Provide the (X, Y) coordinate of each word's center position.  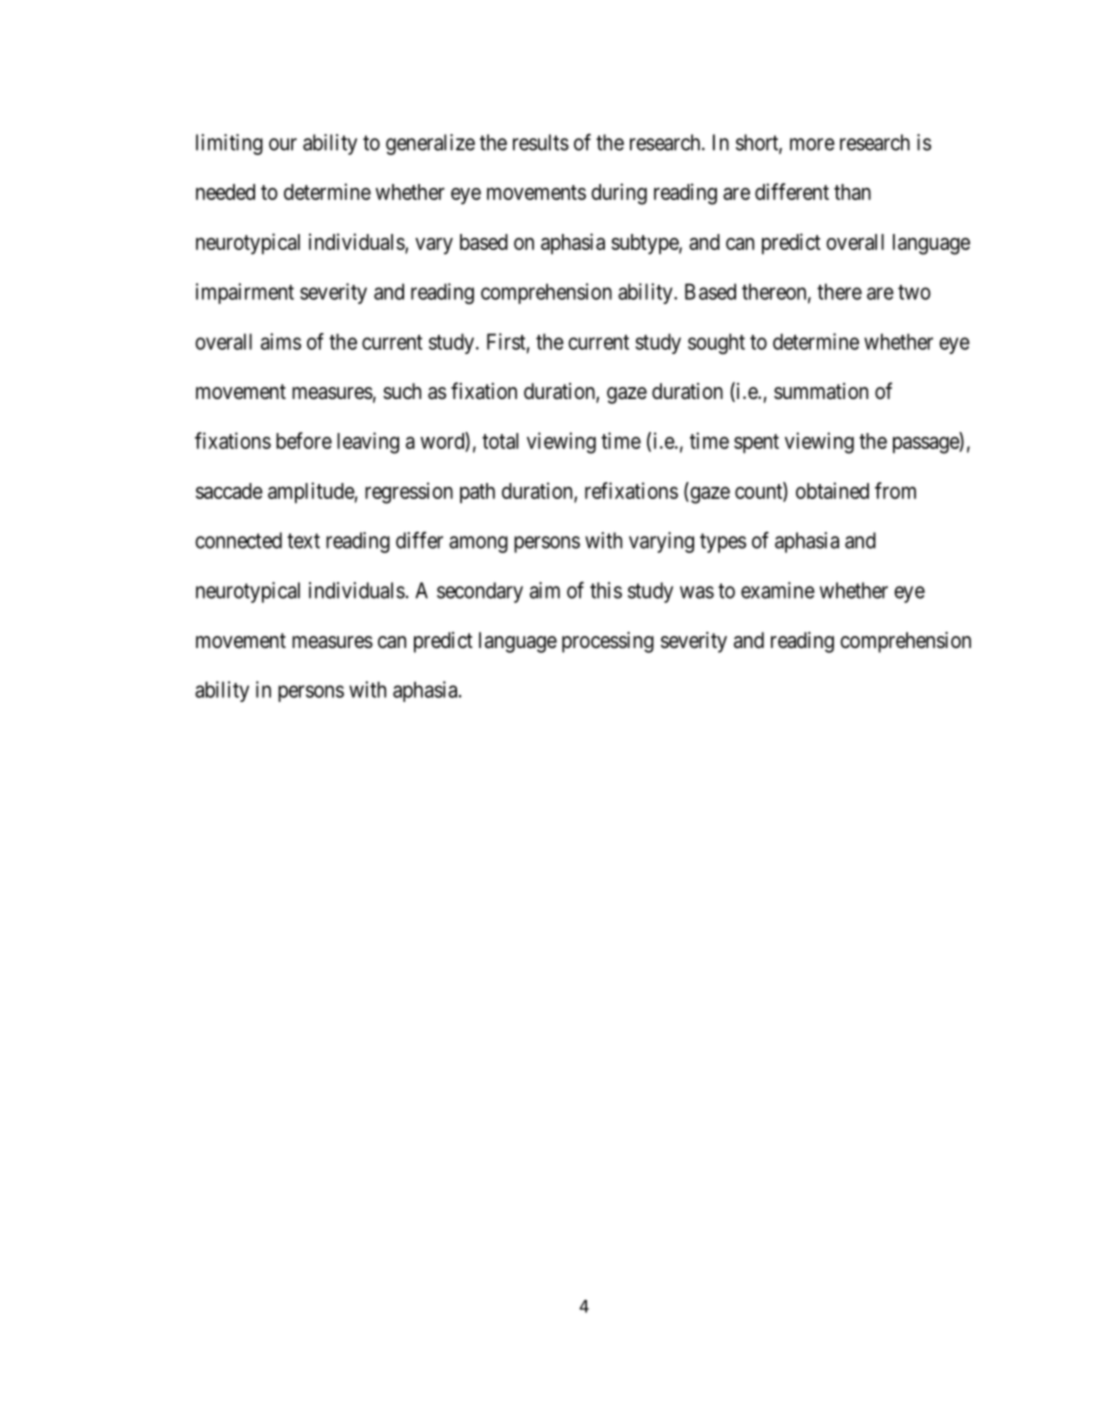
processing (608, 642)
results (541, 142)
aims (281, 341)
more (812, 144)
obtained (832, 490)
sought (716, 343)
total (500, 441)
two (914, 292)
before (304, 440)
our (283, 144)
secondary (480, 592)
